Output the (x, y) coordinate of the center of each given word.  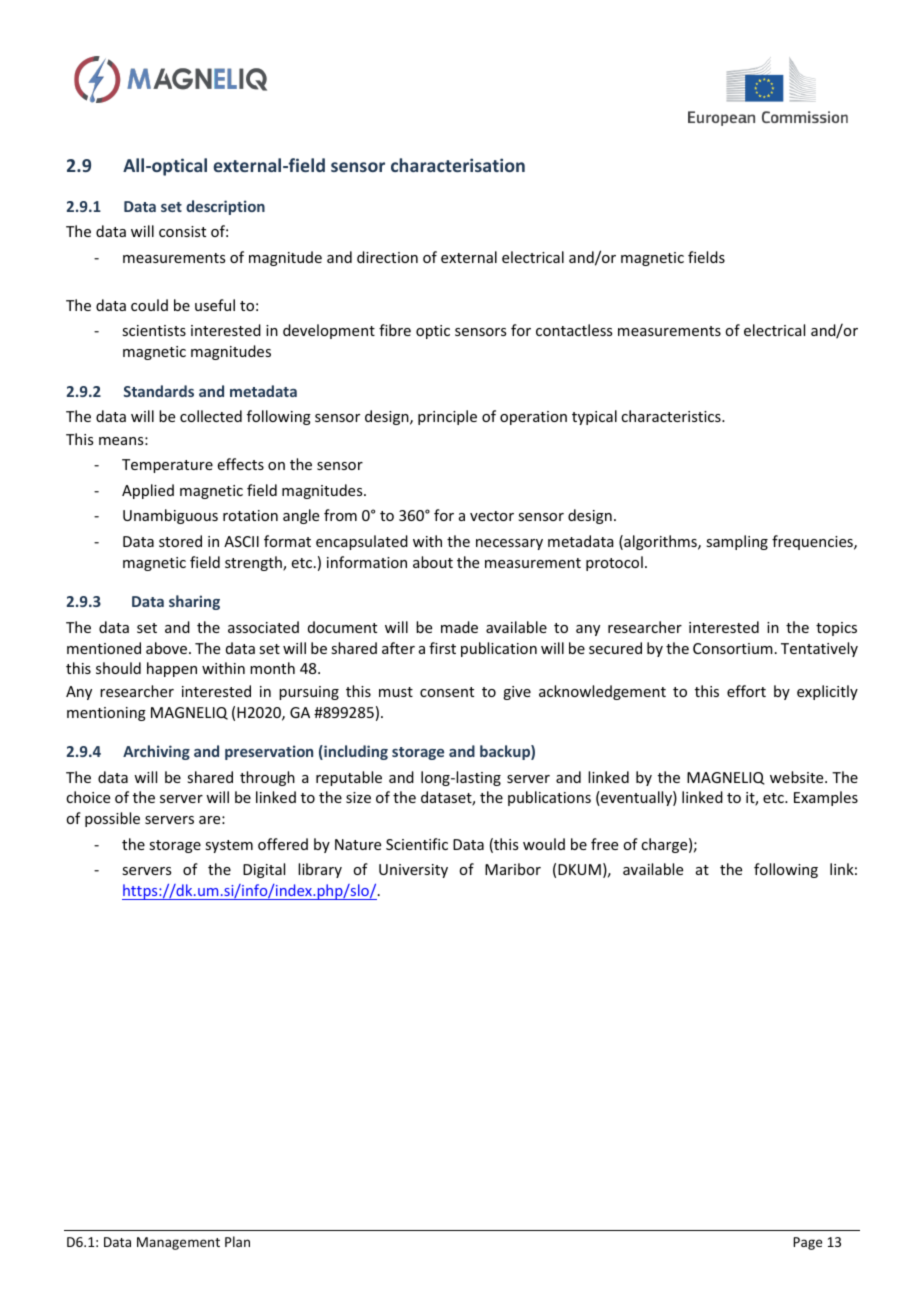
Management (178, 1243)
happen (172, 669)
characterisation (458, 165)
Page (807, 1243)
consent (447, 692)
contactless (574, 330)
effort (746, 691)
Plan (237, 1241)
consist (182, 231)
